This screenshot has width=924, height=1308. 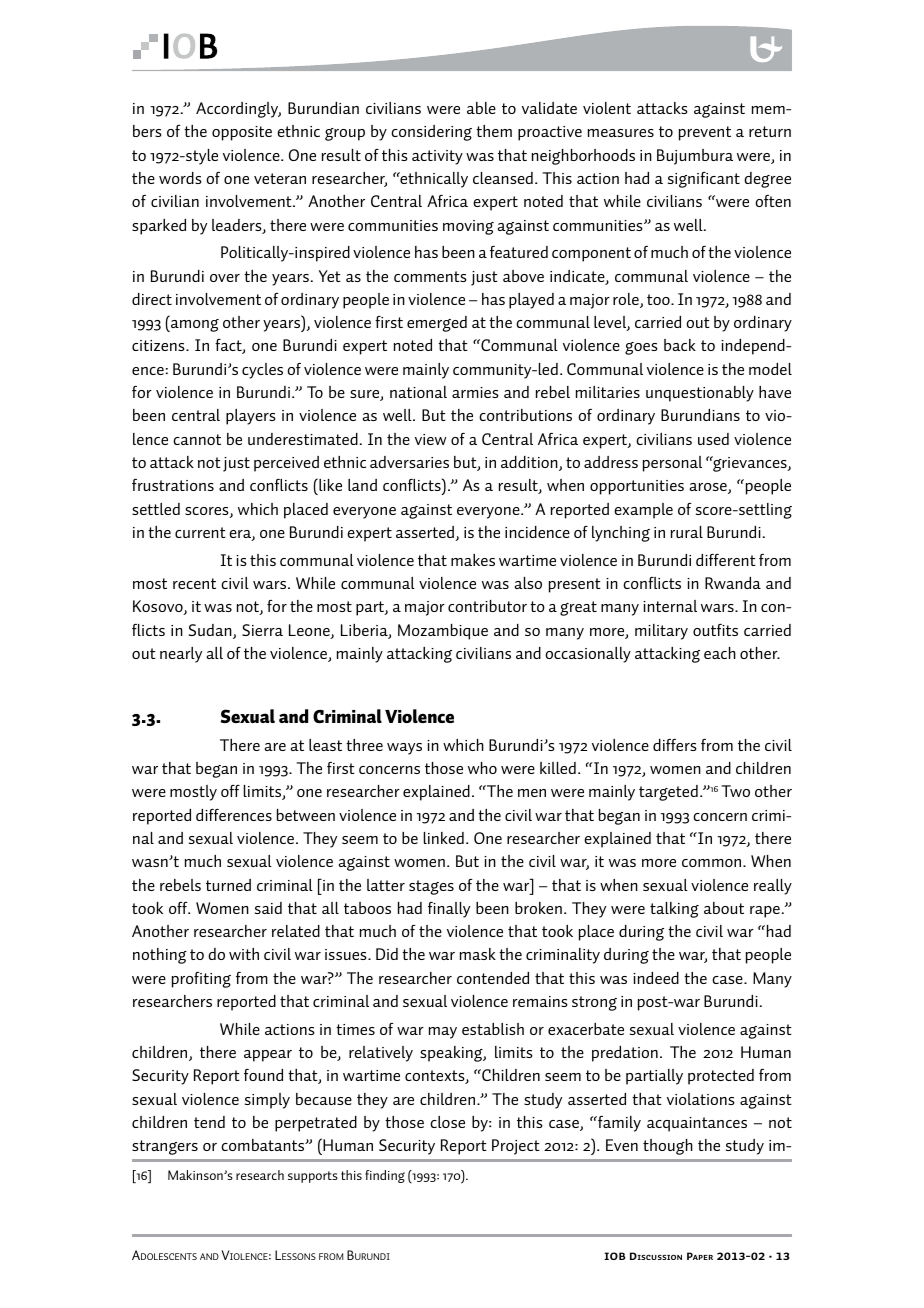 I want to click on armies, so click(x=475, y=392).
